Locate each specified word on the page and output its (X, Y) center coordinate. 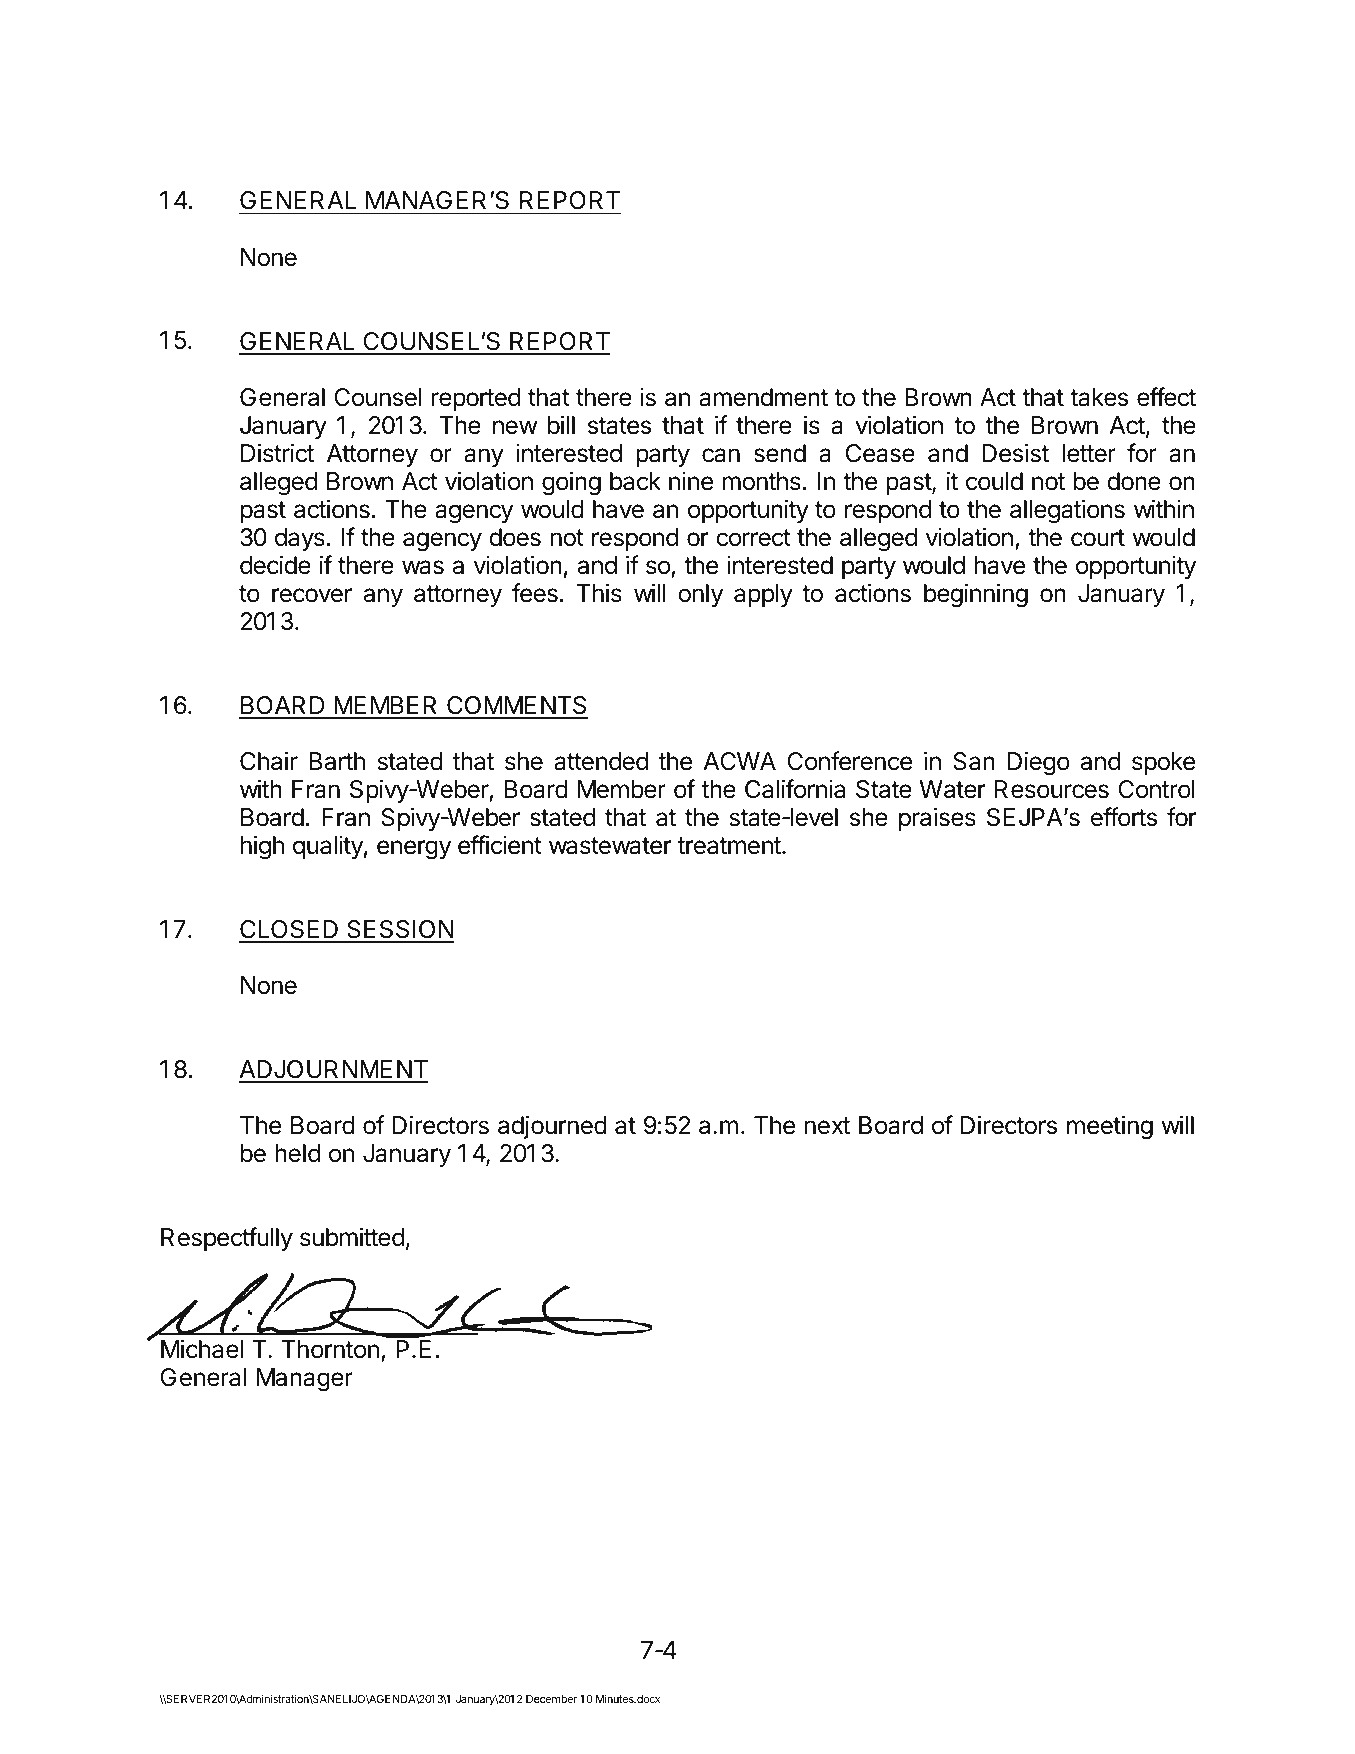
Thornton (330, 1349)
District (277, 453)
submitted (352, 1237)
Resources (1052, 789)
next (827, 1126)
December (551, 1699)
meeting (1110, 1127)
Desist (1015, 453)
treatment (730, 846)
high (262, 847)
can (721, 455)
